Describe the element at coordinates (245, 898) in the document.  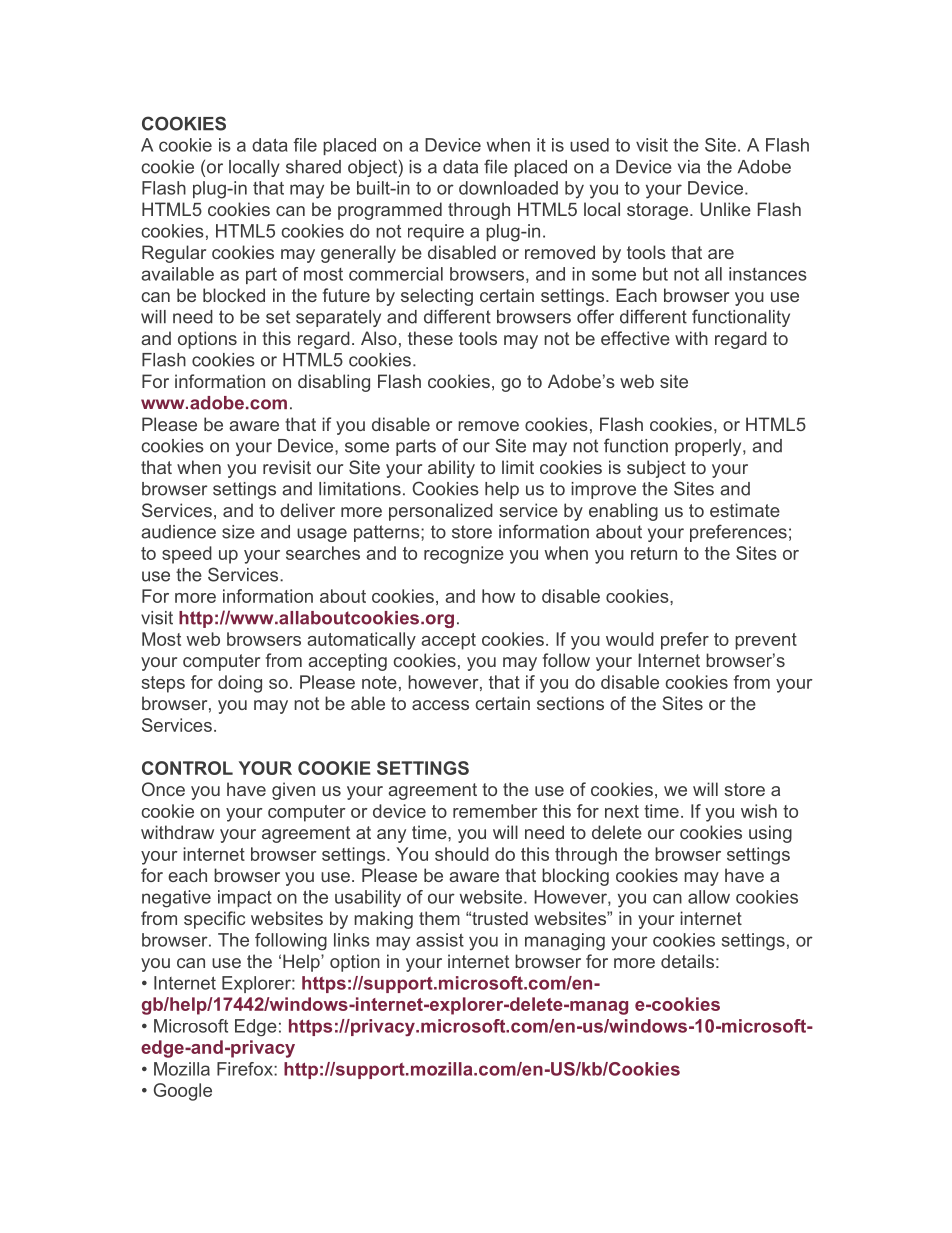
I see `impact` at that location.
